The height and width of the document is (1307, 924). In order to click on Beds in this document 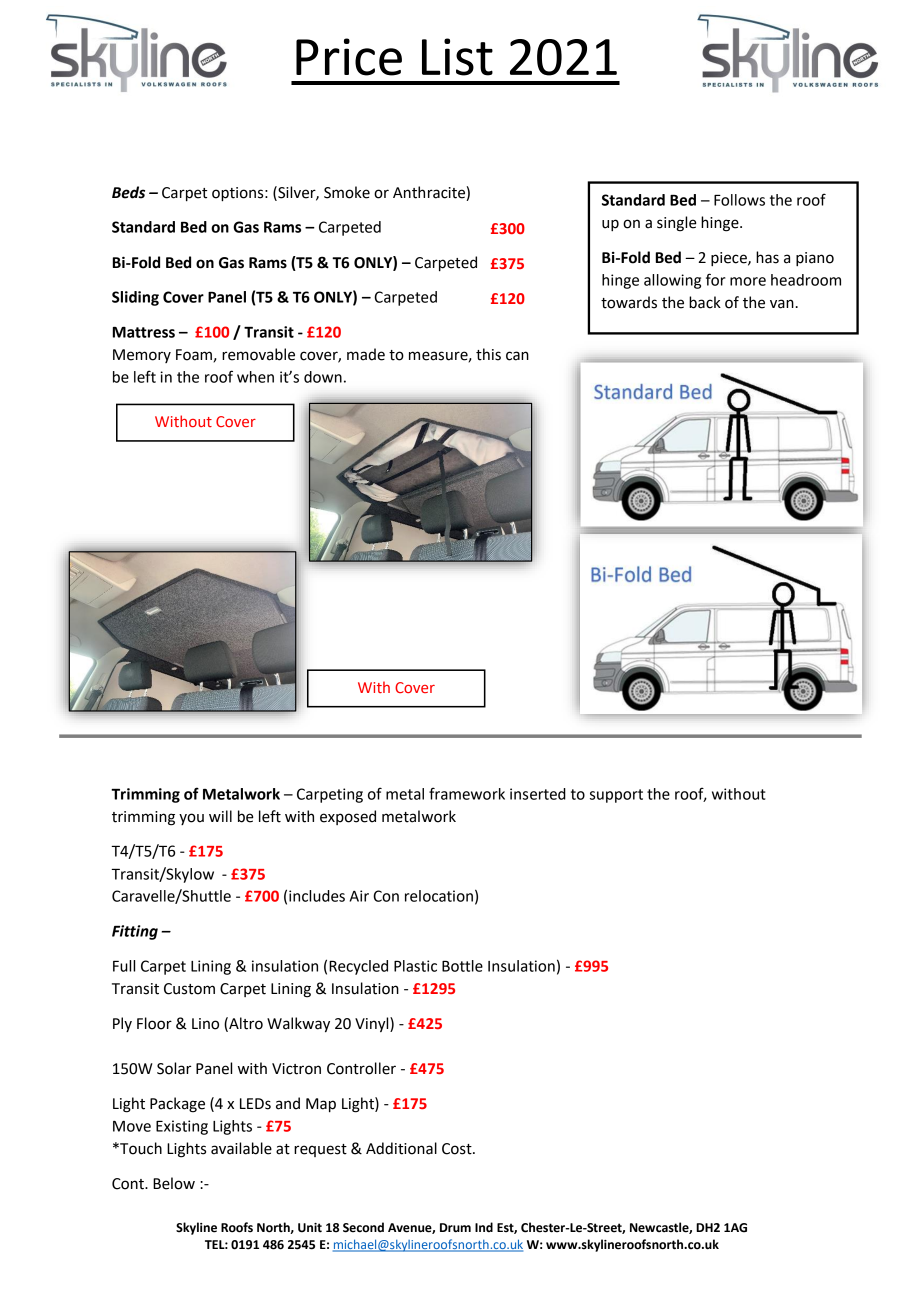, I will do `click(128, 192)`.
